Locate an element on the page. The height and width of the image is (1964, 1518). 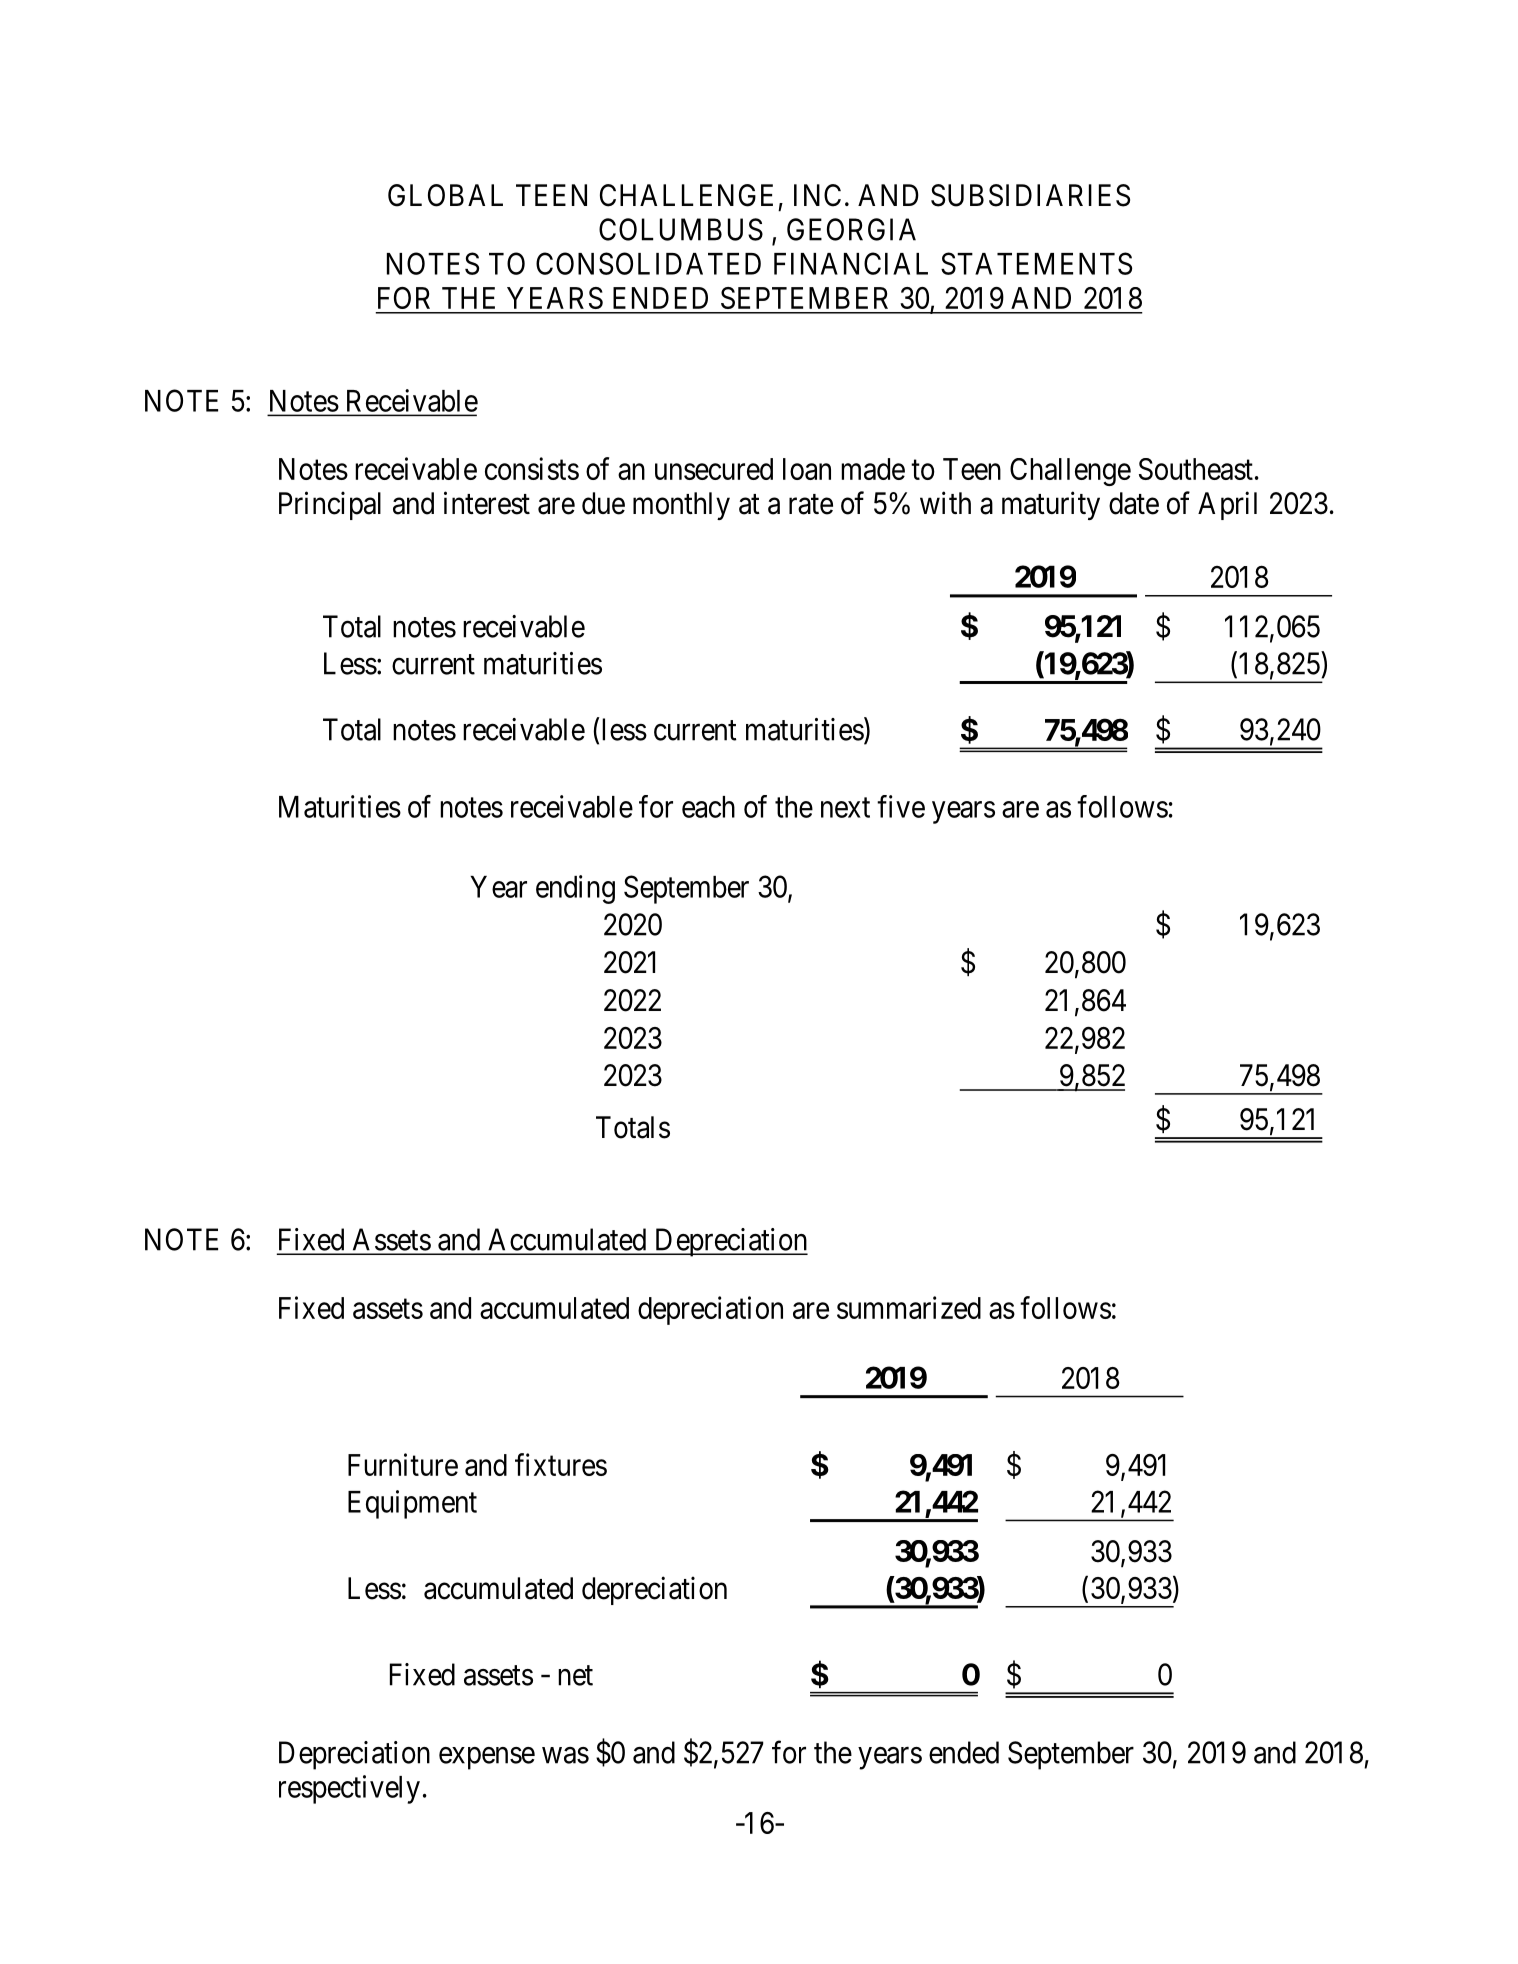
summarized is located at coordinates (909, 1307).
